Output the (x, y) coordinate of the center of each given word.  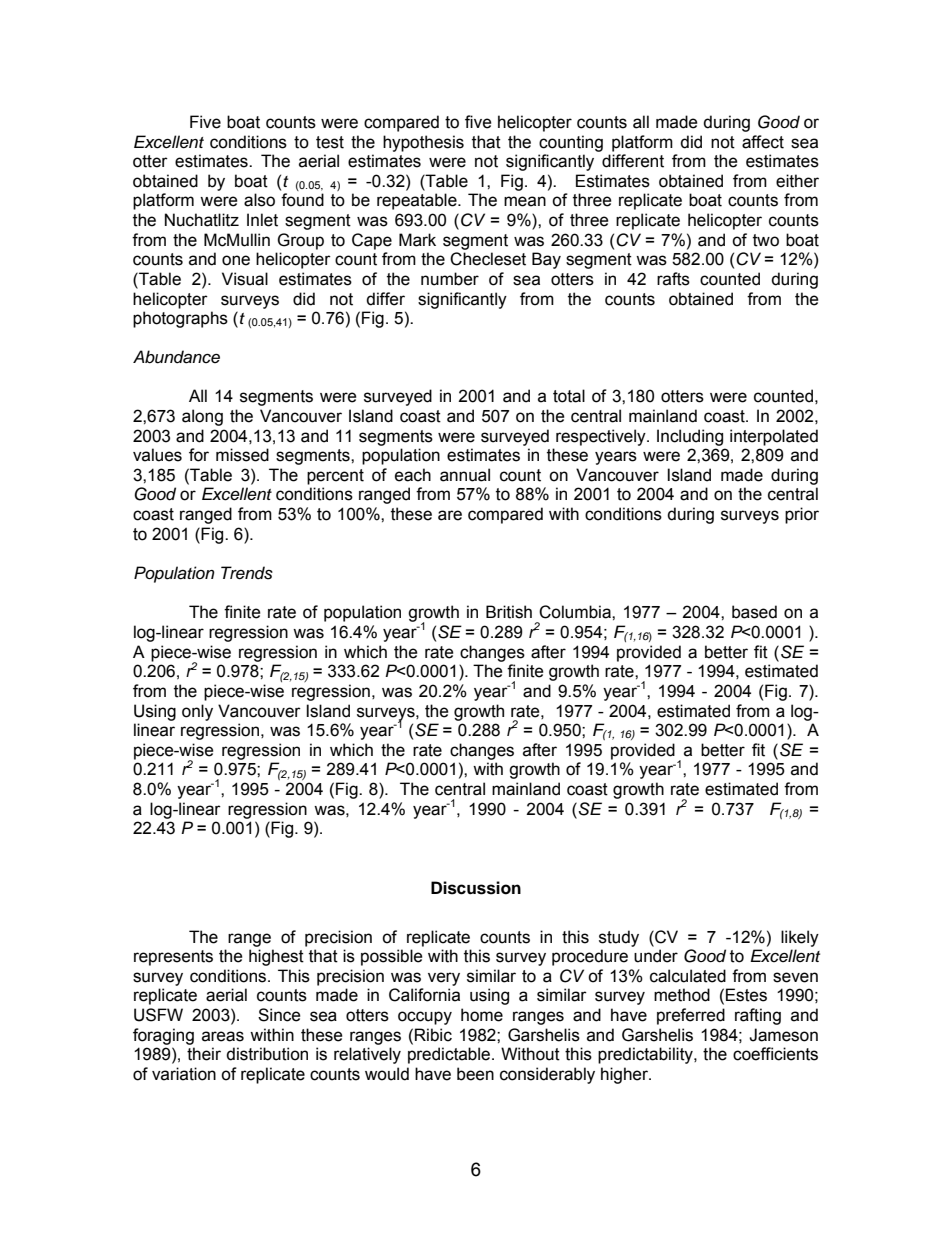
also (259, 200)
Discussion (476, 888)
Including (690, 437)
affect (763, 142)
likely (800, 938)
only (197, 712)
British (509, 612)
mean (525, 201)
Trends (247, 573)
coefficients (775, 1054)
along (202, 417)
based (754, 612)
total (569, 396)
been (475, 1074)
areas (223, 1036)
